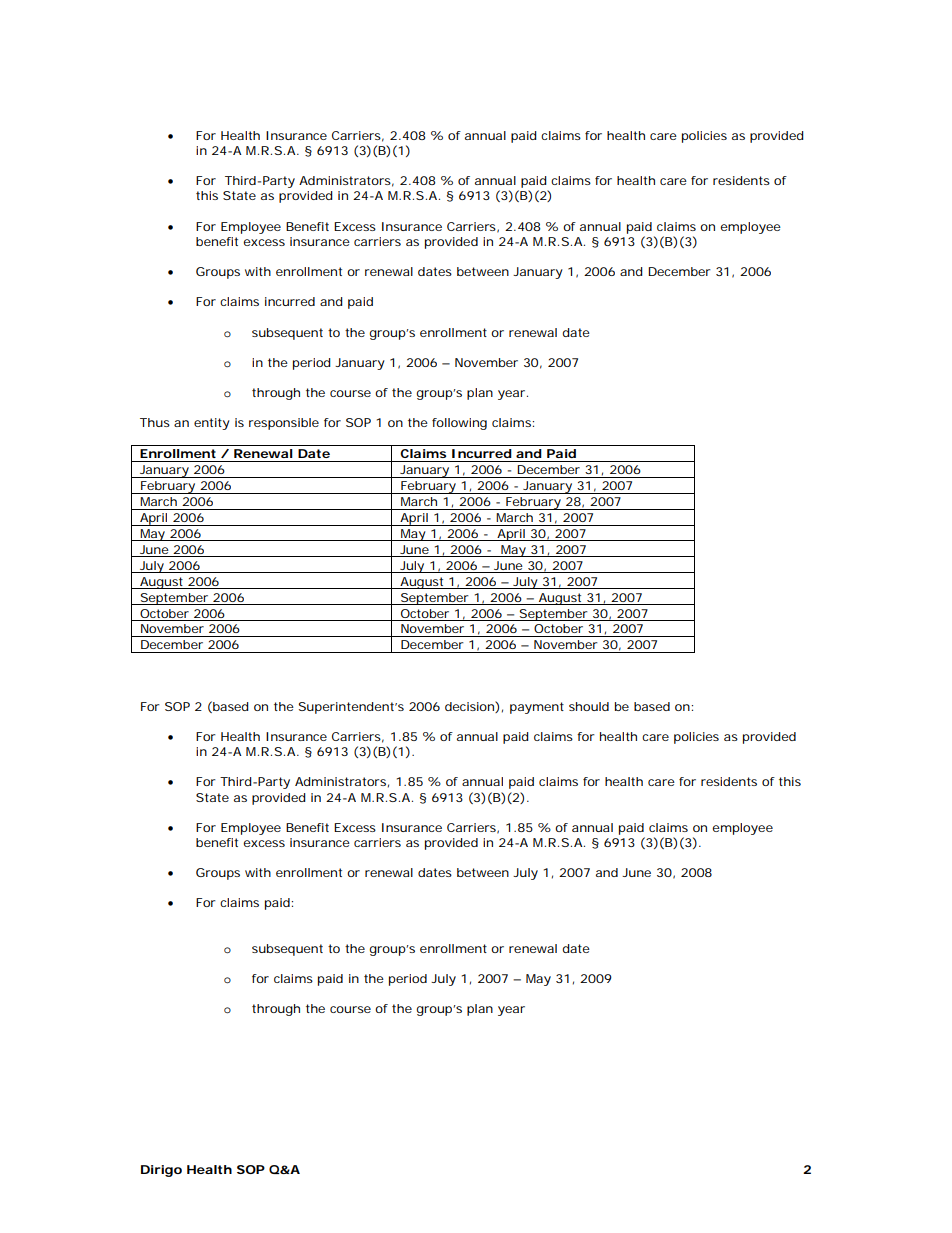  Describe the element at coordinates (459, 424) in the document. I see `following` at that location.
